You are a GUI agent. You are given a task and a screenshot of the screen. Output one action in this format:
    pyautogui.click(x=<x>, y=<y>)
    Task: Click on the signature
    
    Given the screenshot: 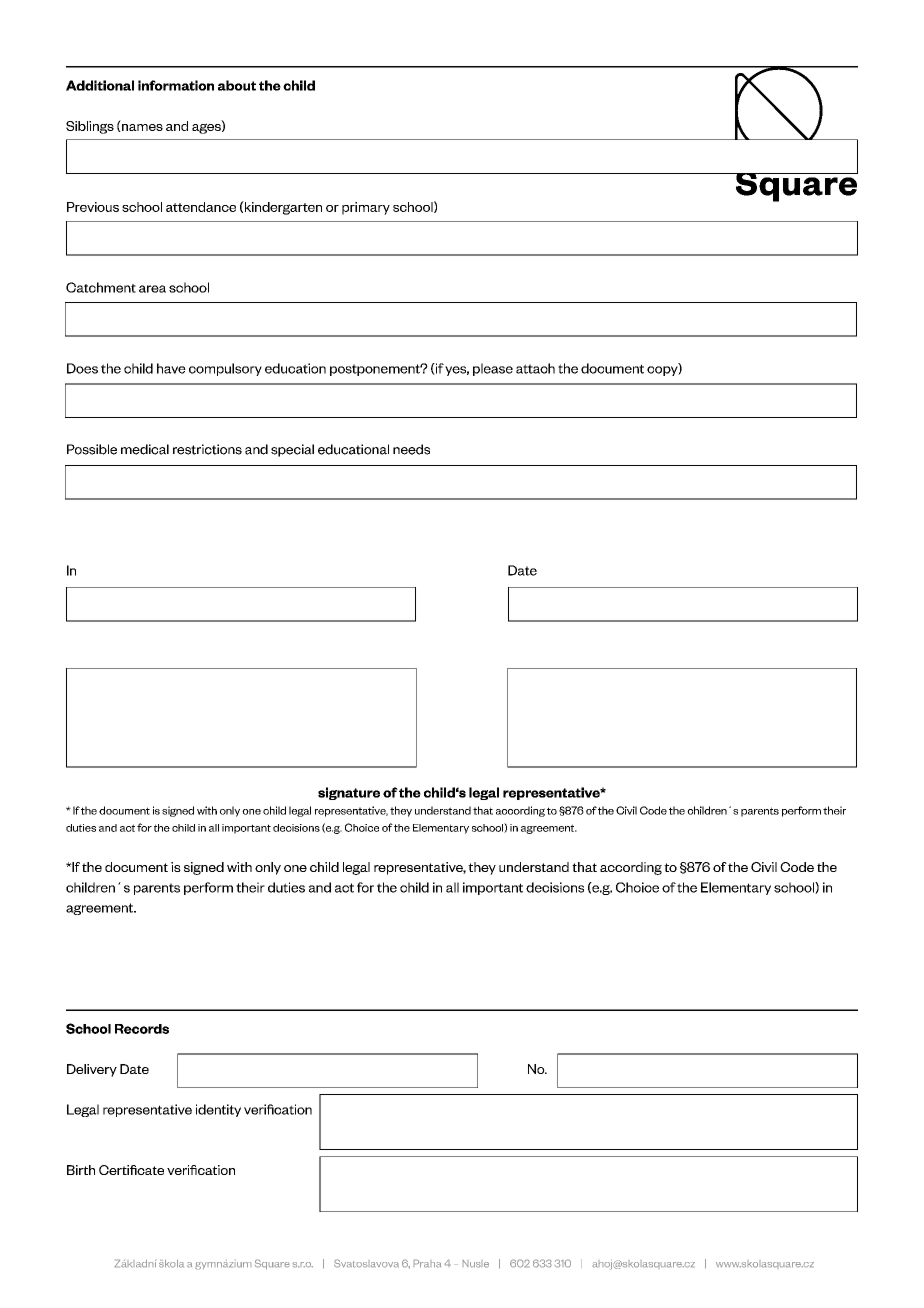 What is the action you would take?
    pyautogui.click(x=349, y=793)
